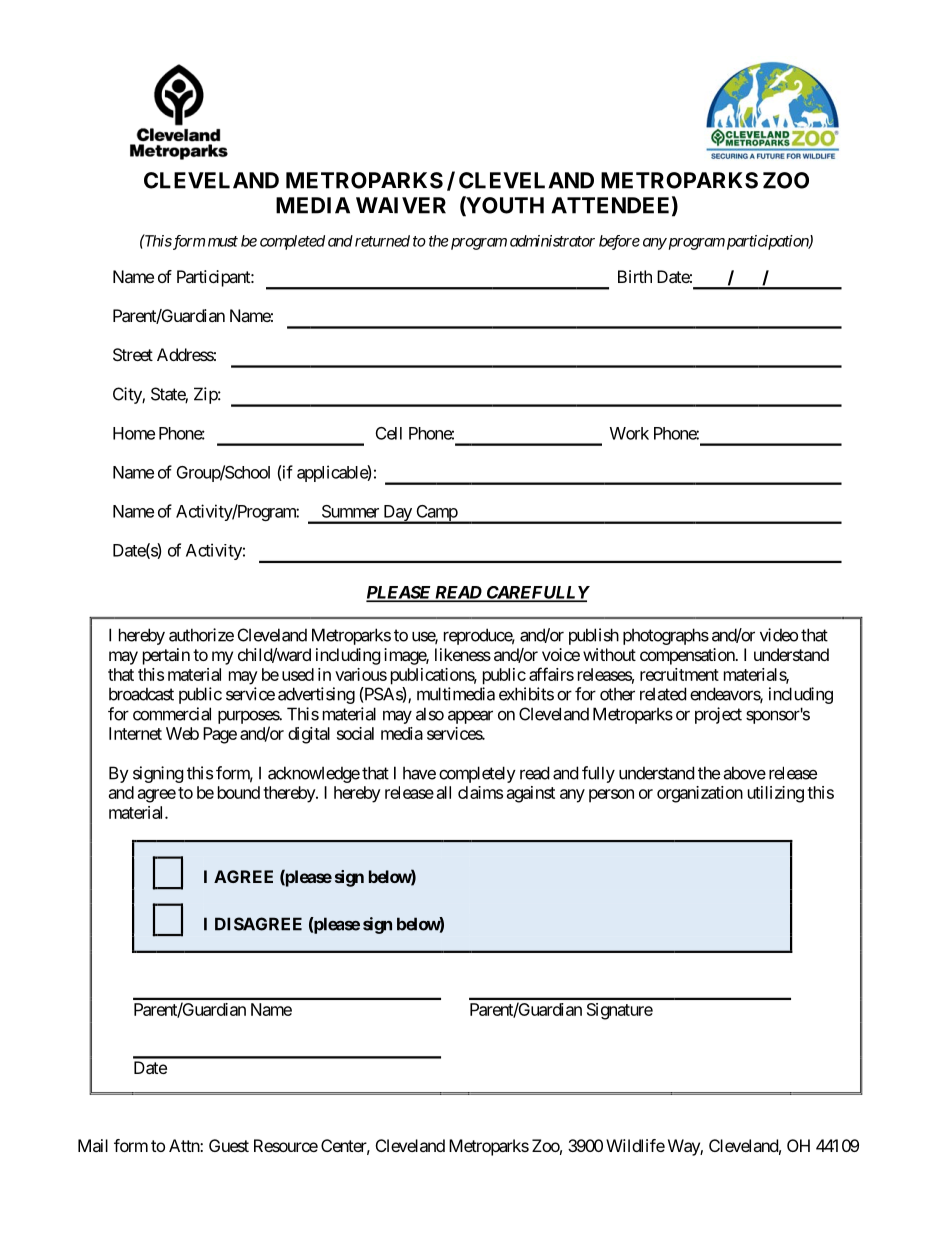 The width and height of the screenshot is (952, 1233). I want to click on claims, so click(480, 792).
